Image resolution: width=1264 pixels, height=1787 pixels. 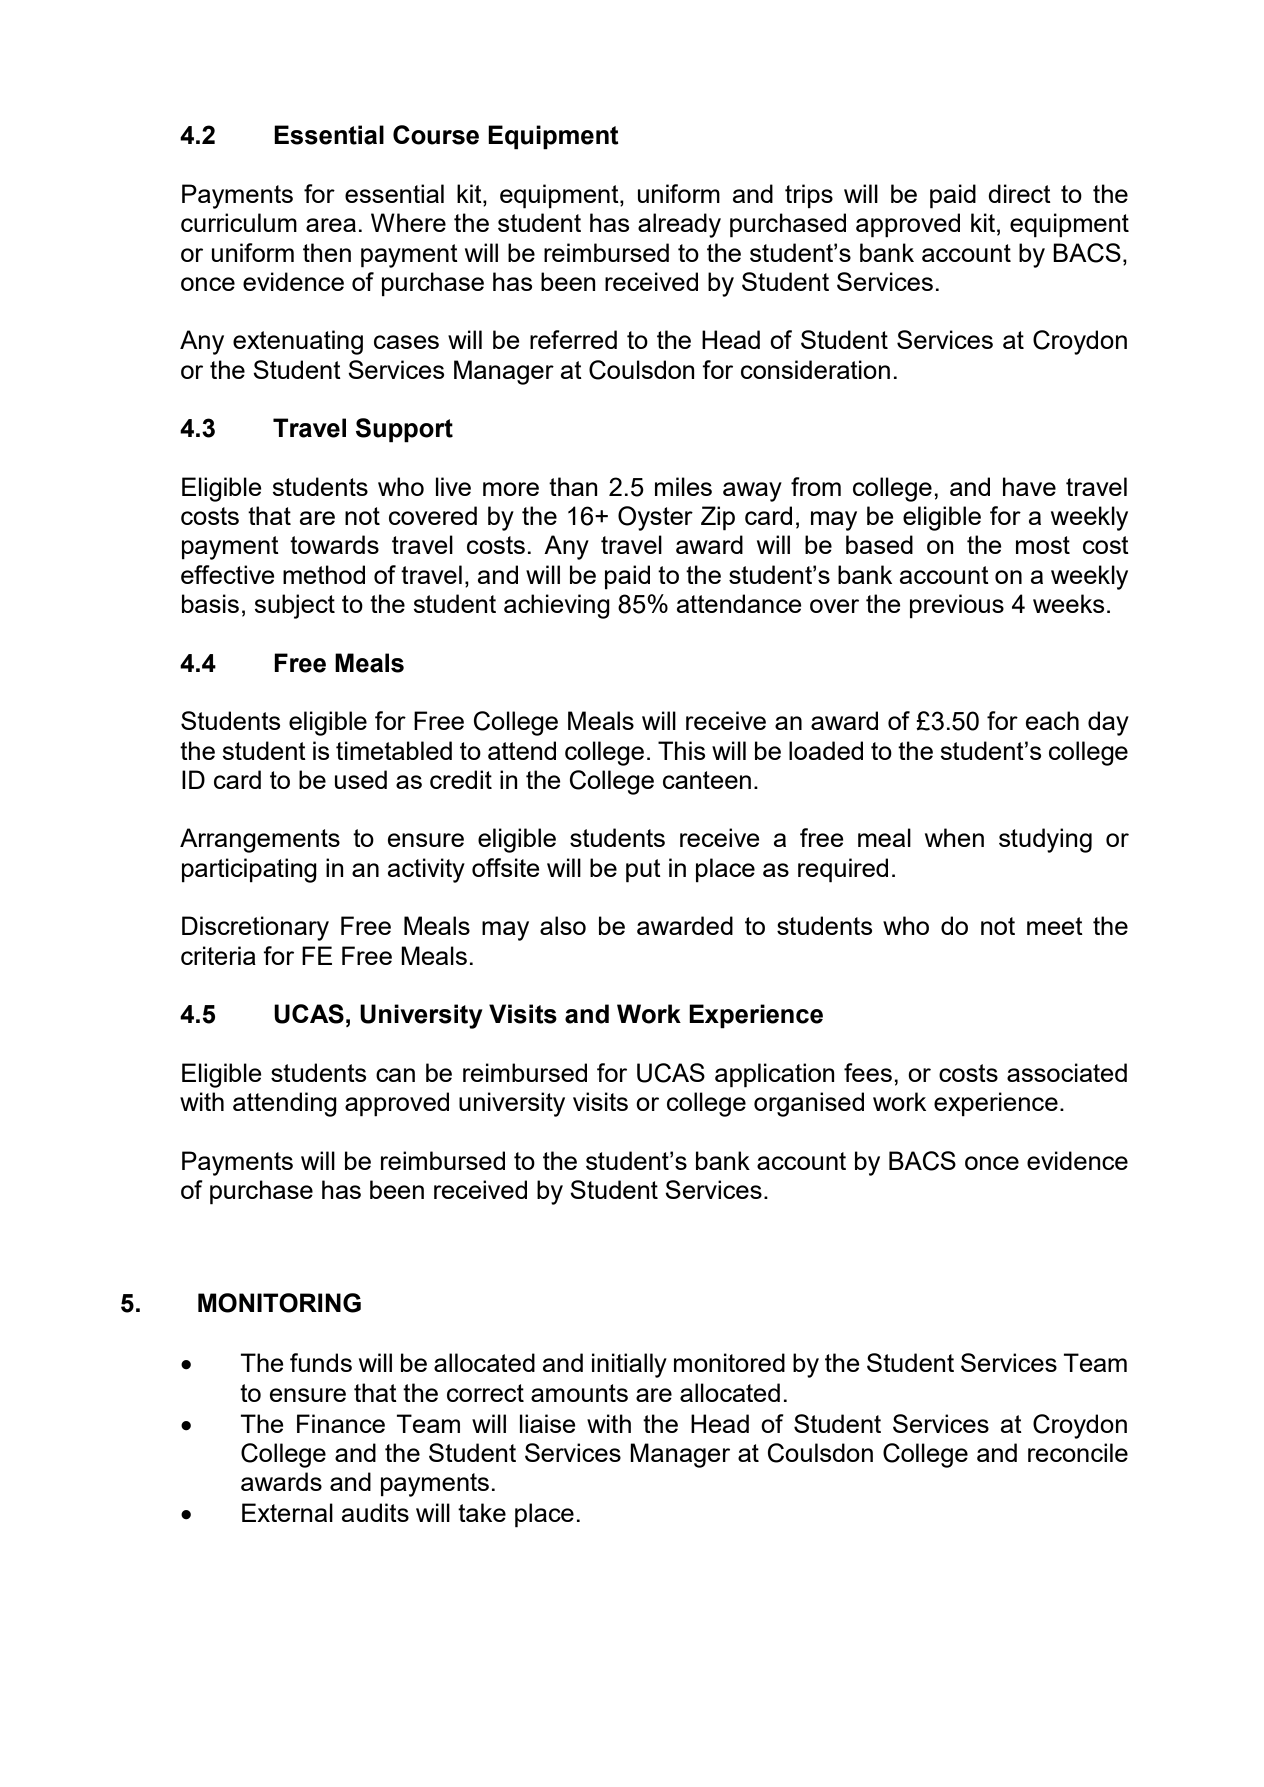 I want to click on have, so click(x=1029, y=486).
